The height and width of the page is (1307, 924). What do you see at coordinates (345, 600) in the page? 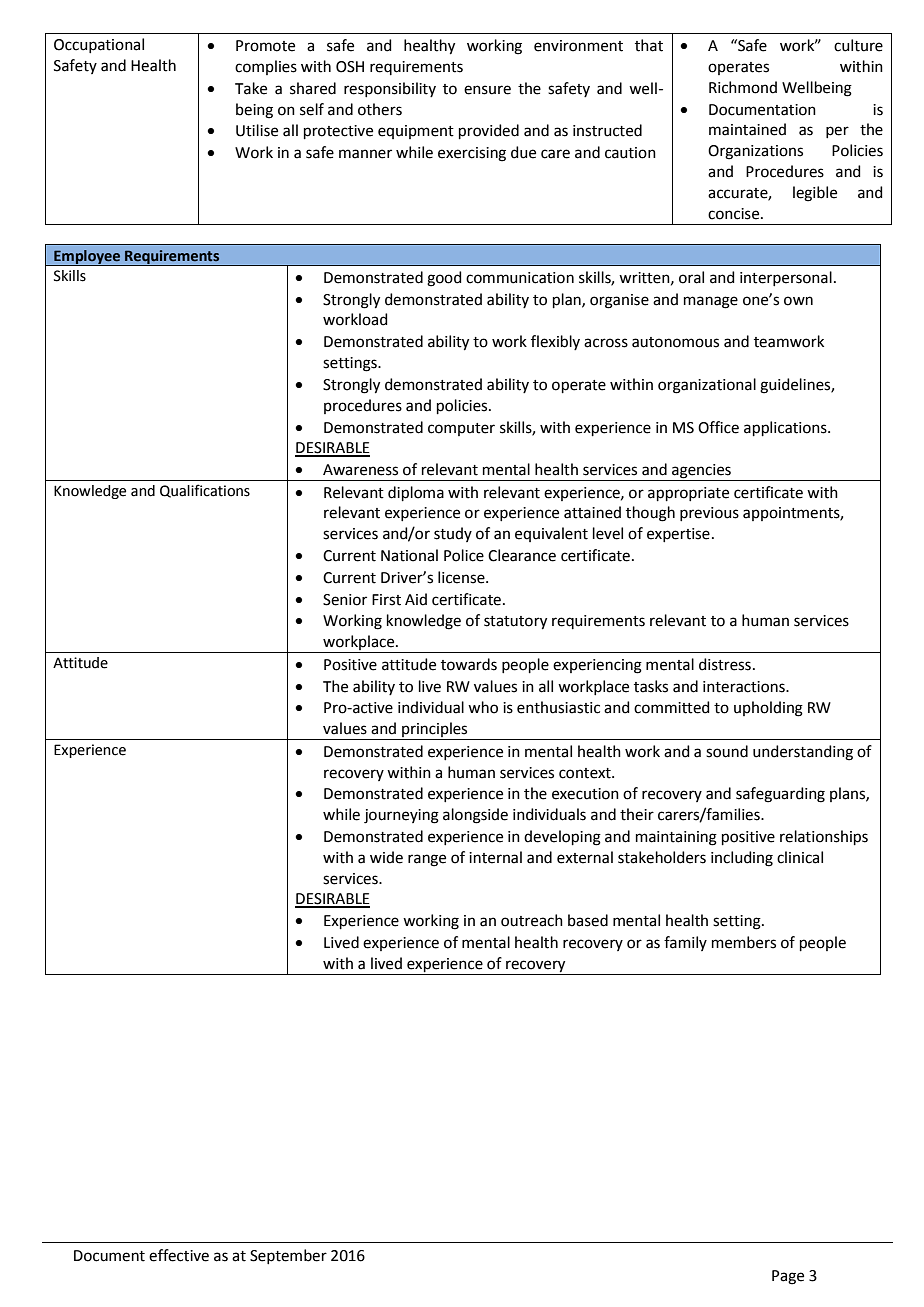
I see `Senior` at bounding box center [345, 600].
